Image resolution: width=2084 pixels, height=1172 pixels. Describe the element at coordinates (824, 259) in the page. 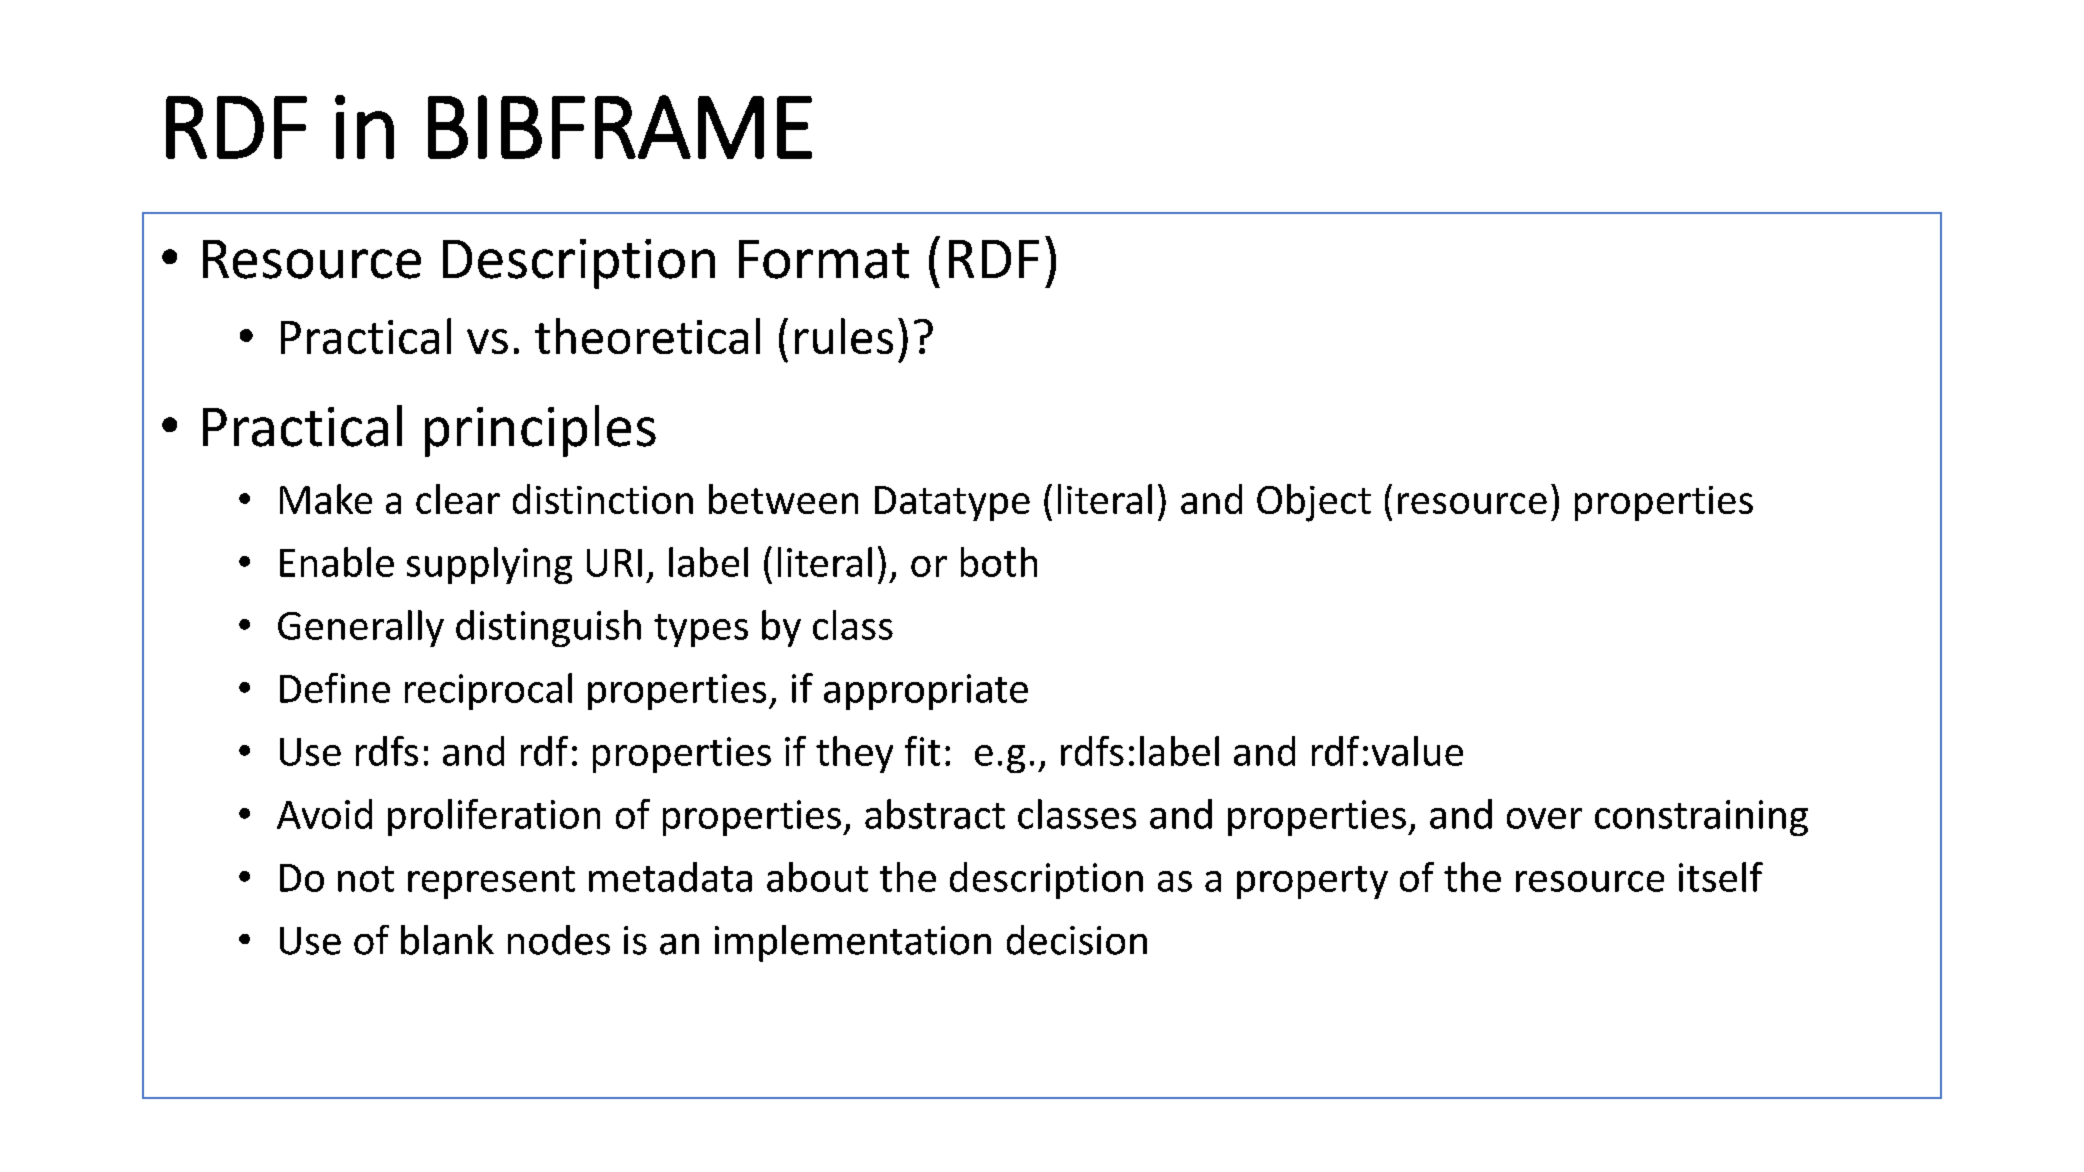

I see `Format` at that location.
